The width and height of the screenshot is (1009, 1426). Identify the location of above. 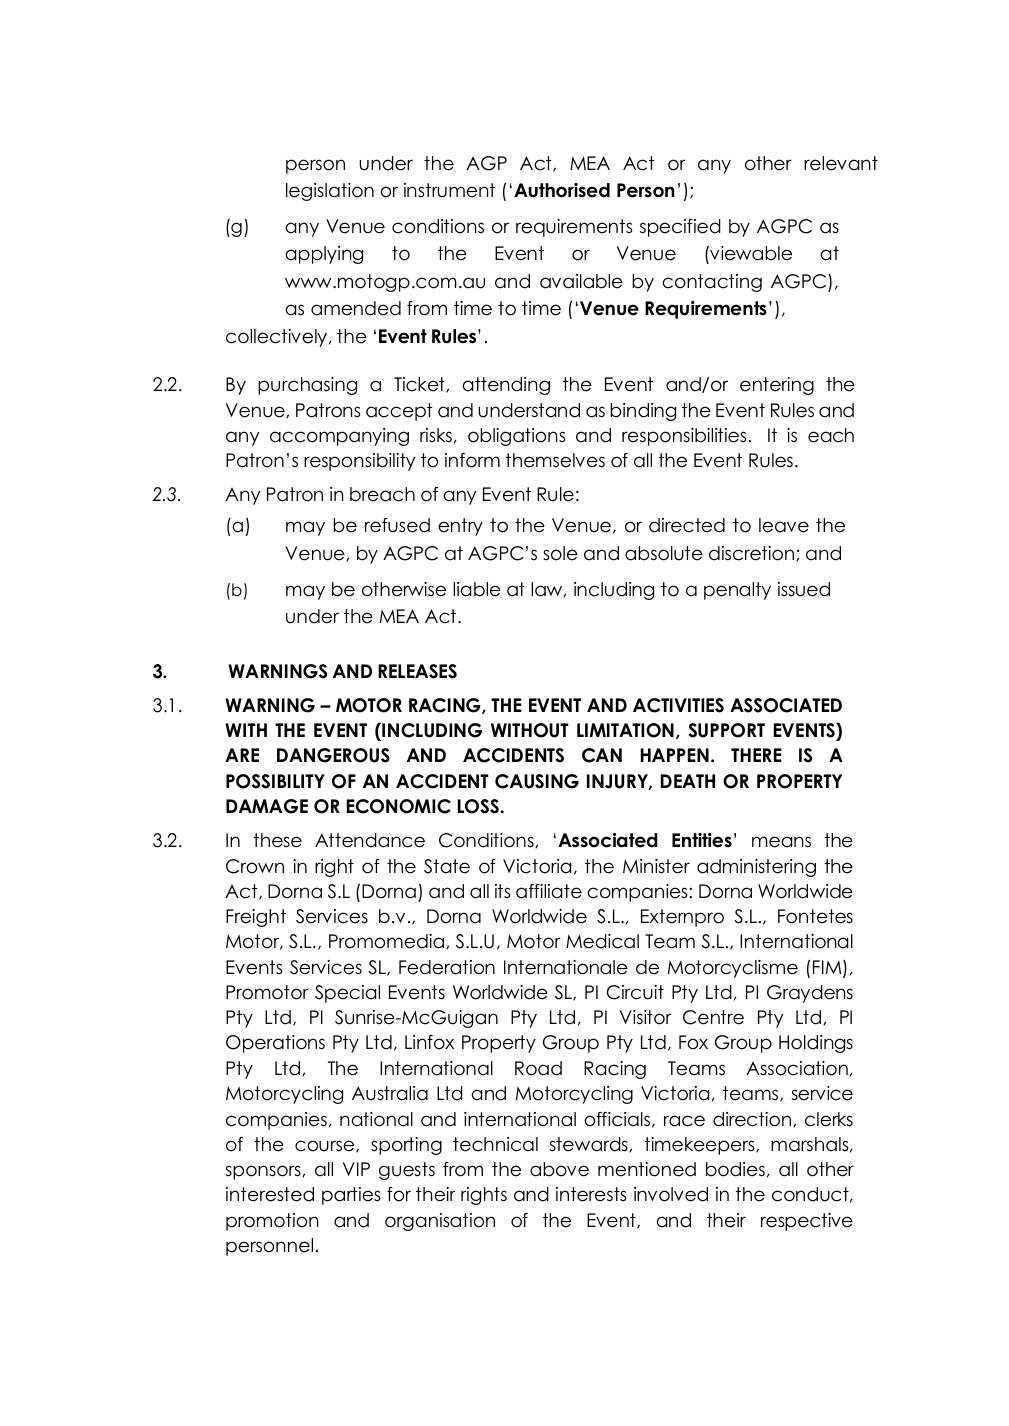
(559, 1169).
